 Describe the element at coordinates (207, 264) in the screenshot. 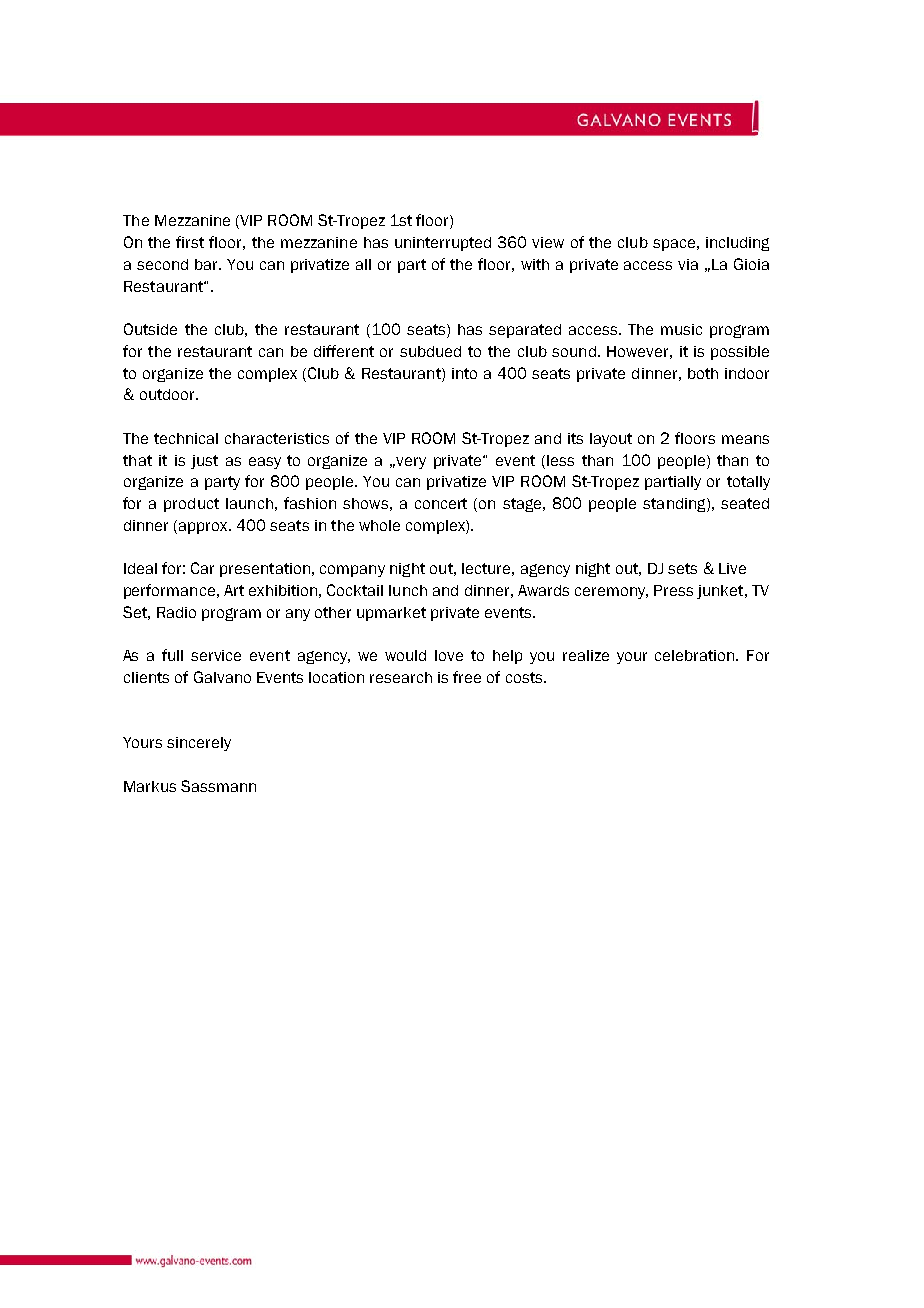

I see `bar` at that location.
